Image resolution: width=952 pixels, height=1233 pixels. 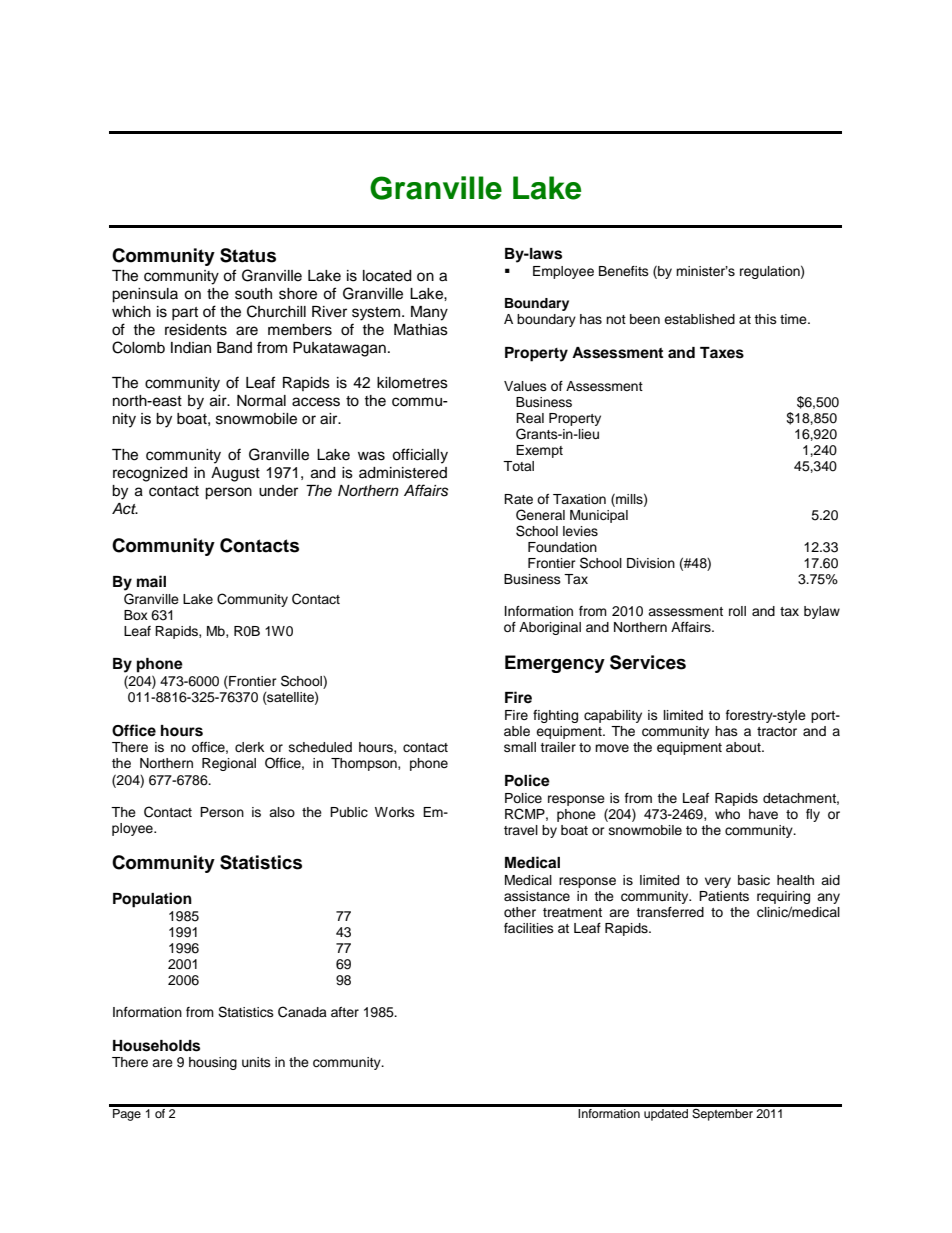 I want to click on Many, so click(x=429, y=313).
